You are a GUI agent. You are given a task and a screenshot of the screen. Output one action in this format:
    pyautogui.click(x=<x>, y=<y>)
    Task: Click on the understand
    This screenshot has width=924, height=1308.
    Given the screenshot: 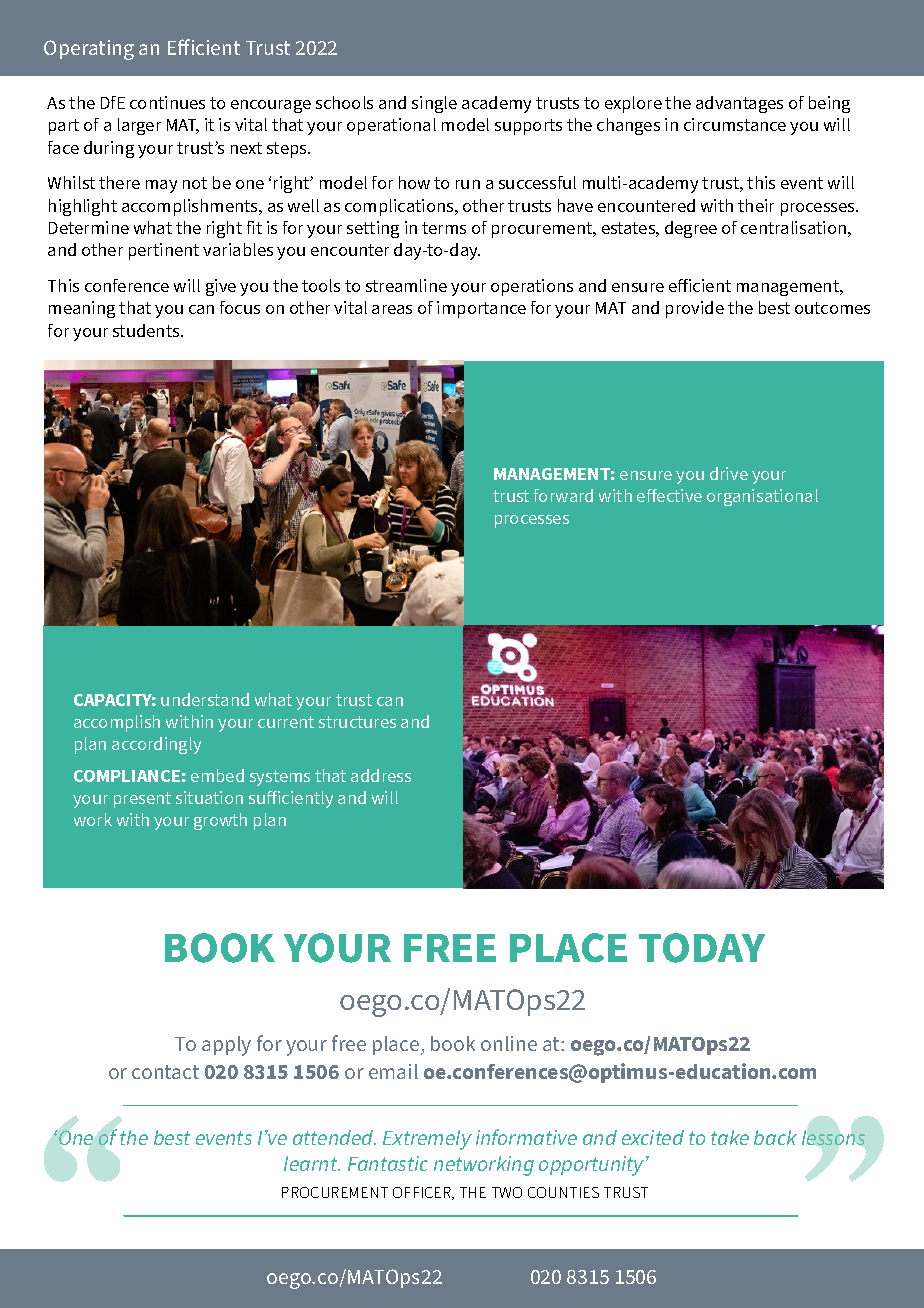 What is the action you would take?
    pyautogui.click(x=205, y=699)
